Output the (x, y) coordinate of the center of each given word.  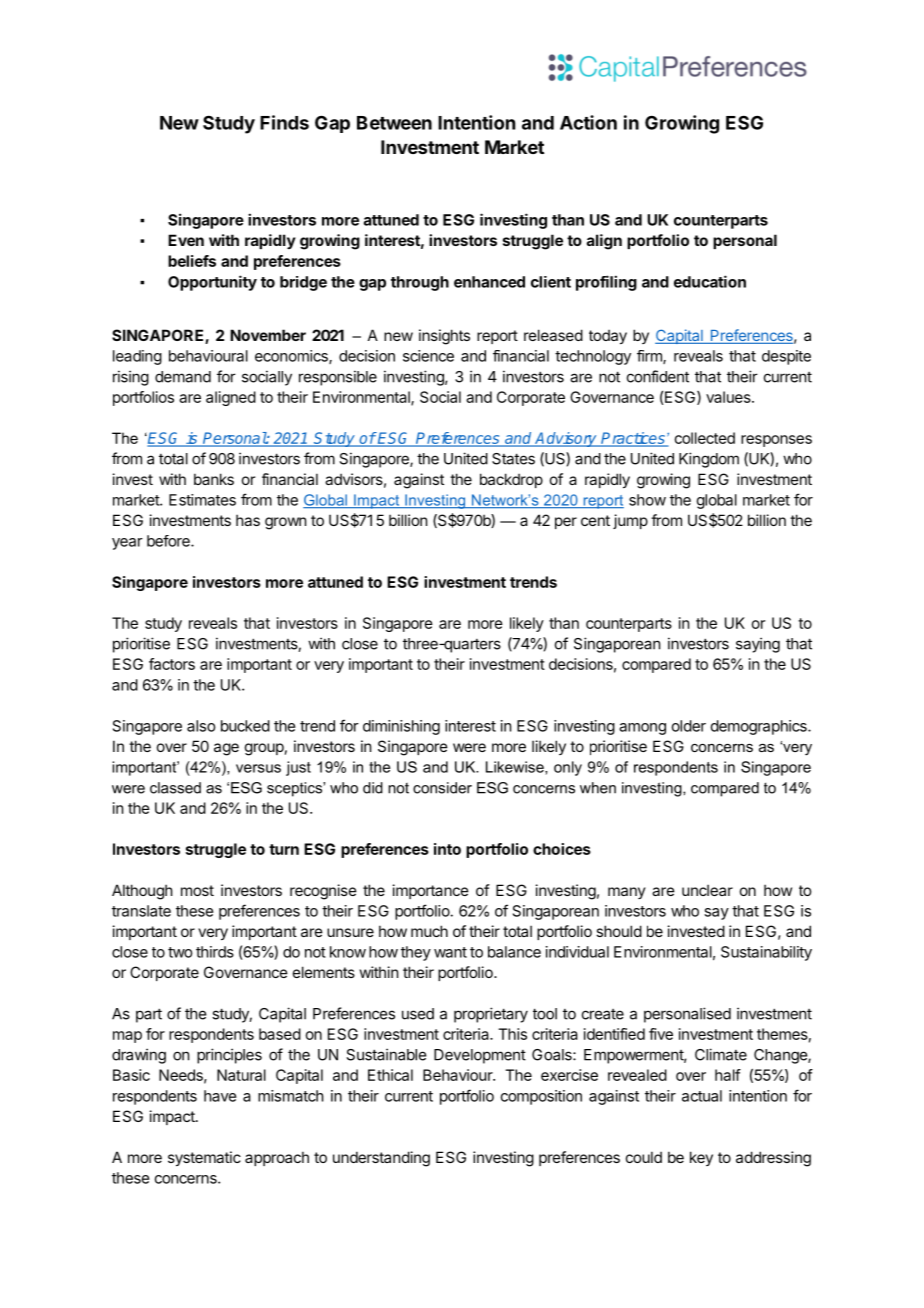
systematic (204, 1158)
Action (588, 122)
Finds (284, 122)
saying (758, 645)
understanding (381, 1159)
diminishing (401, 727)
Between (394, 123)
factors (172, 664)
